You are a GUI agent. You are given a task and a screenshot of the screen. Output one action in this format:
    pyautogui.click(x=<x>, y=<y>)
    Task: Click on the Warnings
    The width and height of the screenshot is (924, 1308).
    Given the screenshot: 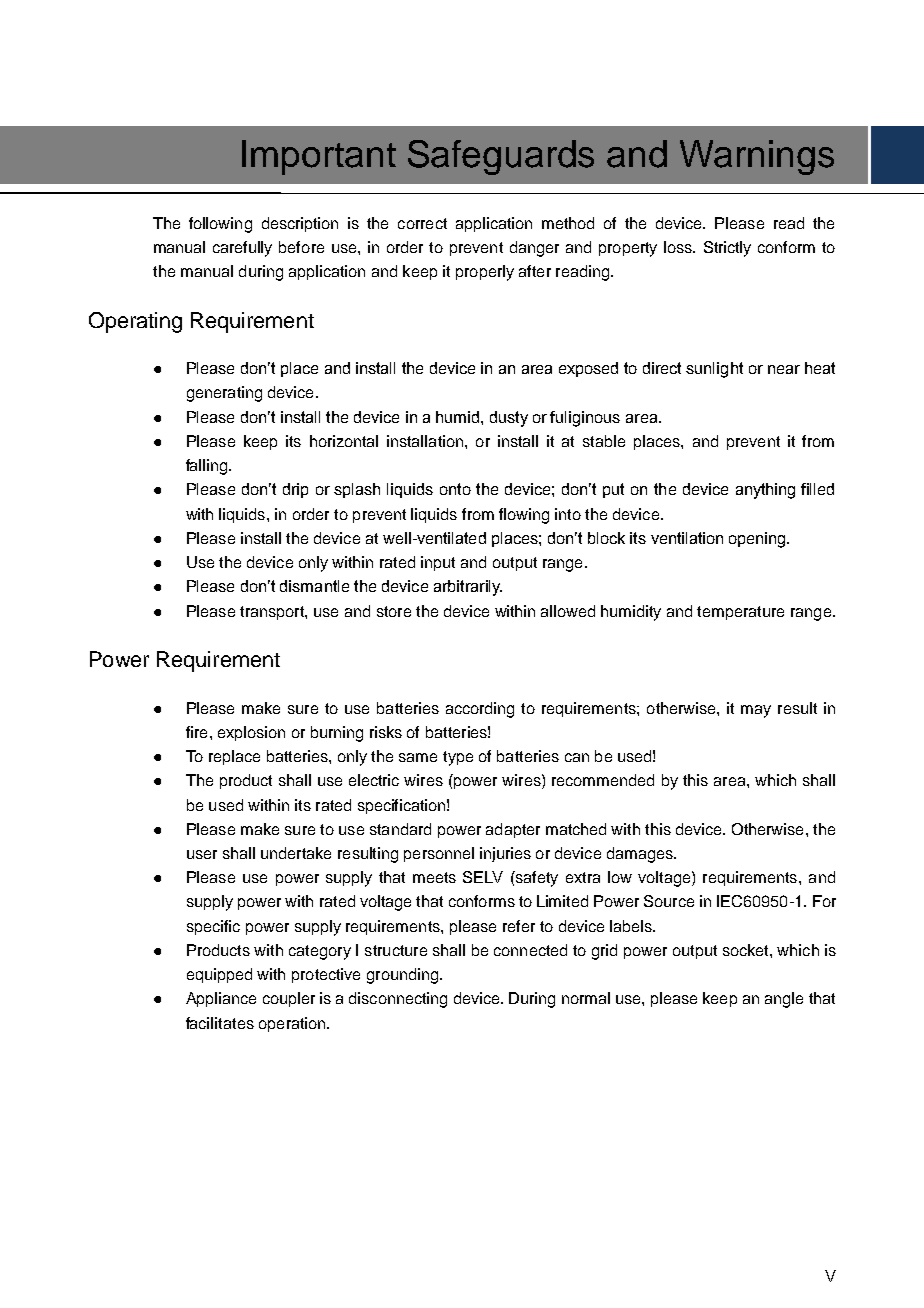 What is the action you would take?
    pyautogui.click(x=757, y=157)
